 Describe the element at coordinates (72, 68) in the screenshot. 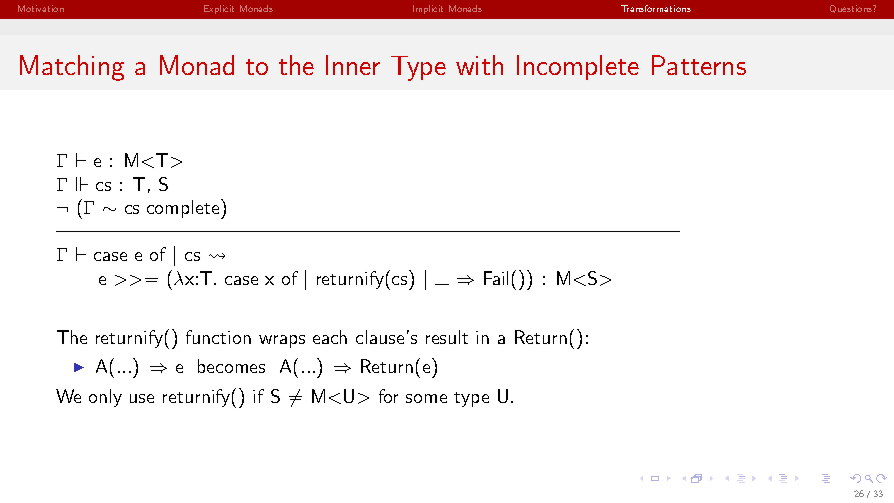

I see `Matching` at that location.
